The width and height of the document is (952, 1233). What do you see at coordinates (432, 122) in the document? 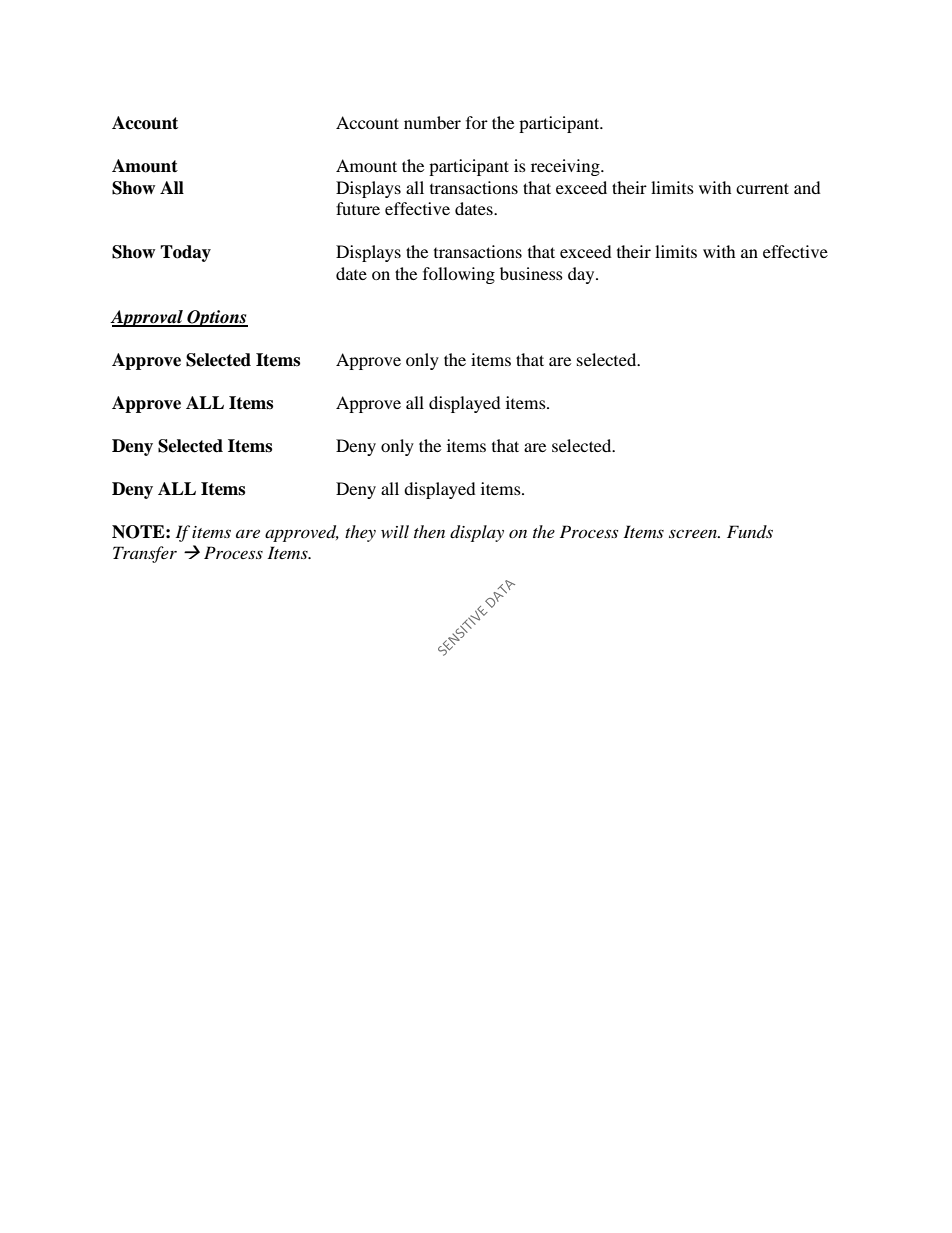
I see `number` at bounding box center [432, 122].
